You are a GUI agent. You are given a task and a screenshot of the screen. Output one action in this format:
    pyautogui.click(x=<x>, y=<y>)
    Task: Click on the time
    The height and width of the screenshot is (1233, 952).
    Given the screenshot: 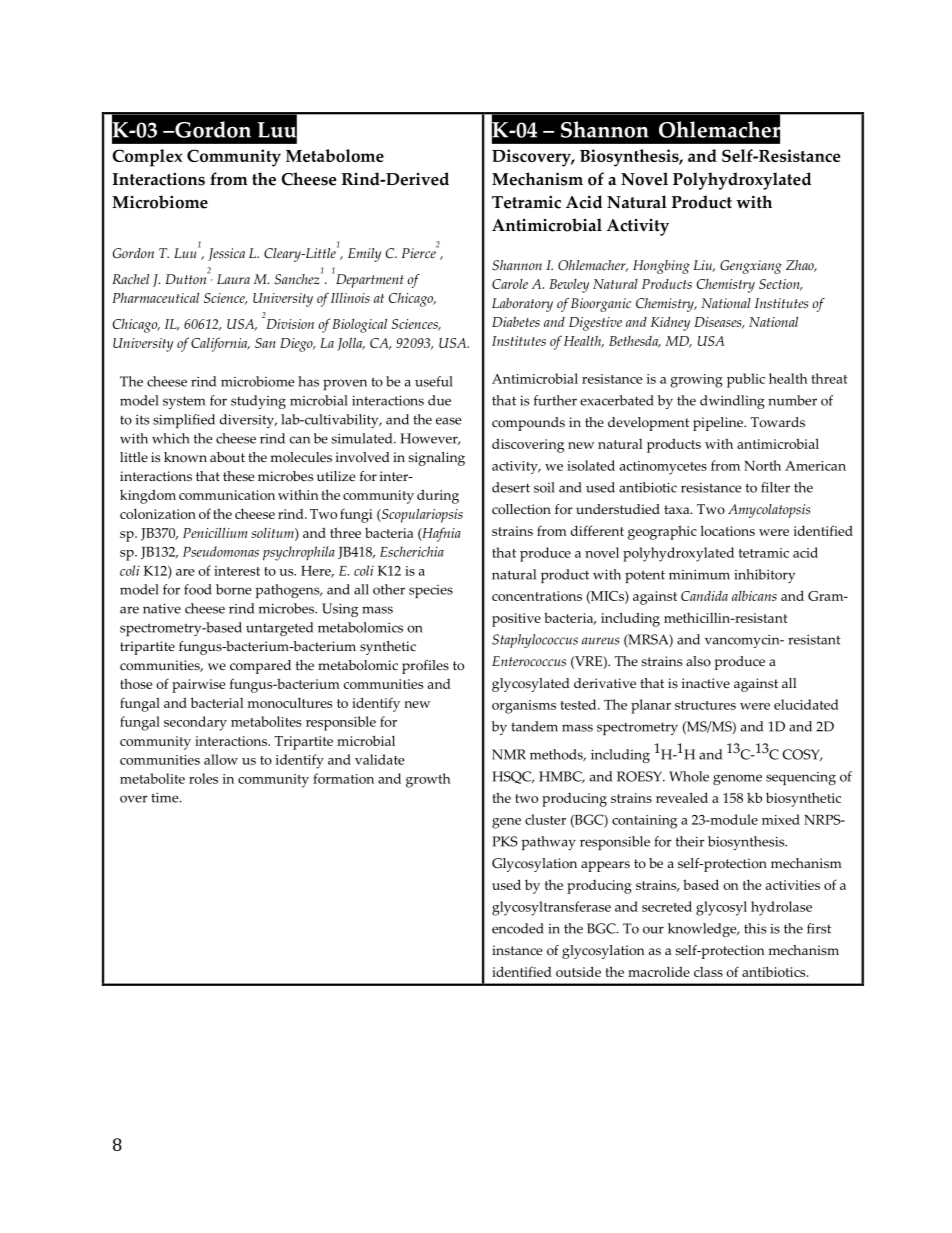 What is the action you would take?
    pyautogui.click(x=166, y=797)
